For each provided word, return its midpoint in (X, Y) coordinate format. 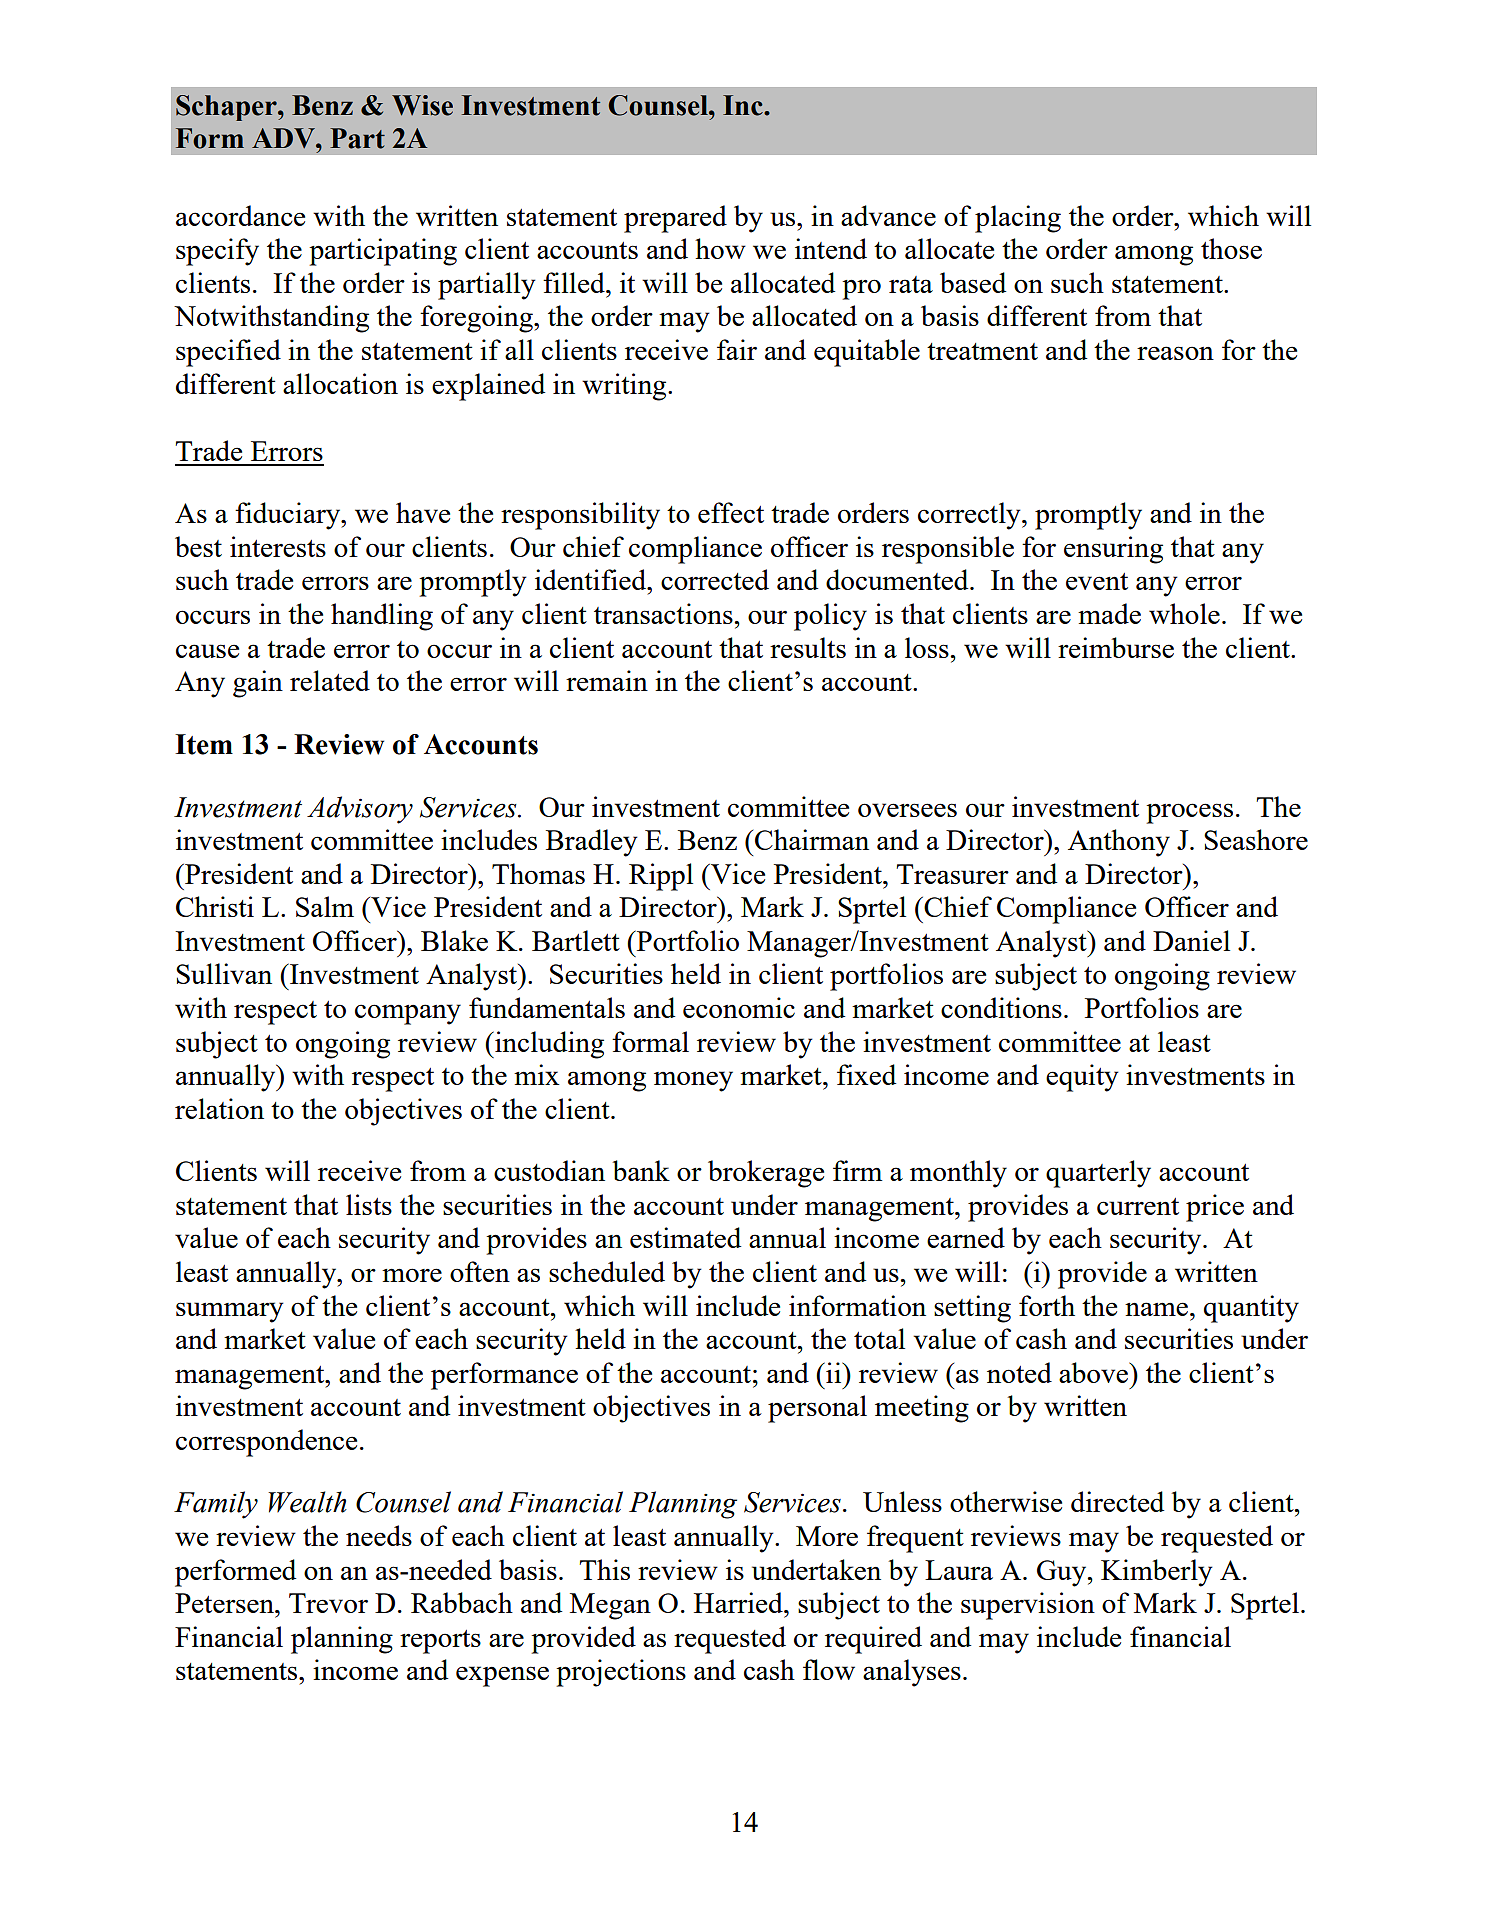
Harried (739, 1602)
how (720, 248)
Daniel (1191, 940)
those (1231, 248)
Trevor (328, 1603)
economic (739, 1007)
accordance (240, 215)
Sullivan (224, 973)
